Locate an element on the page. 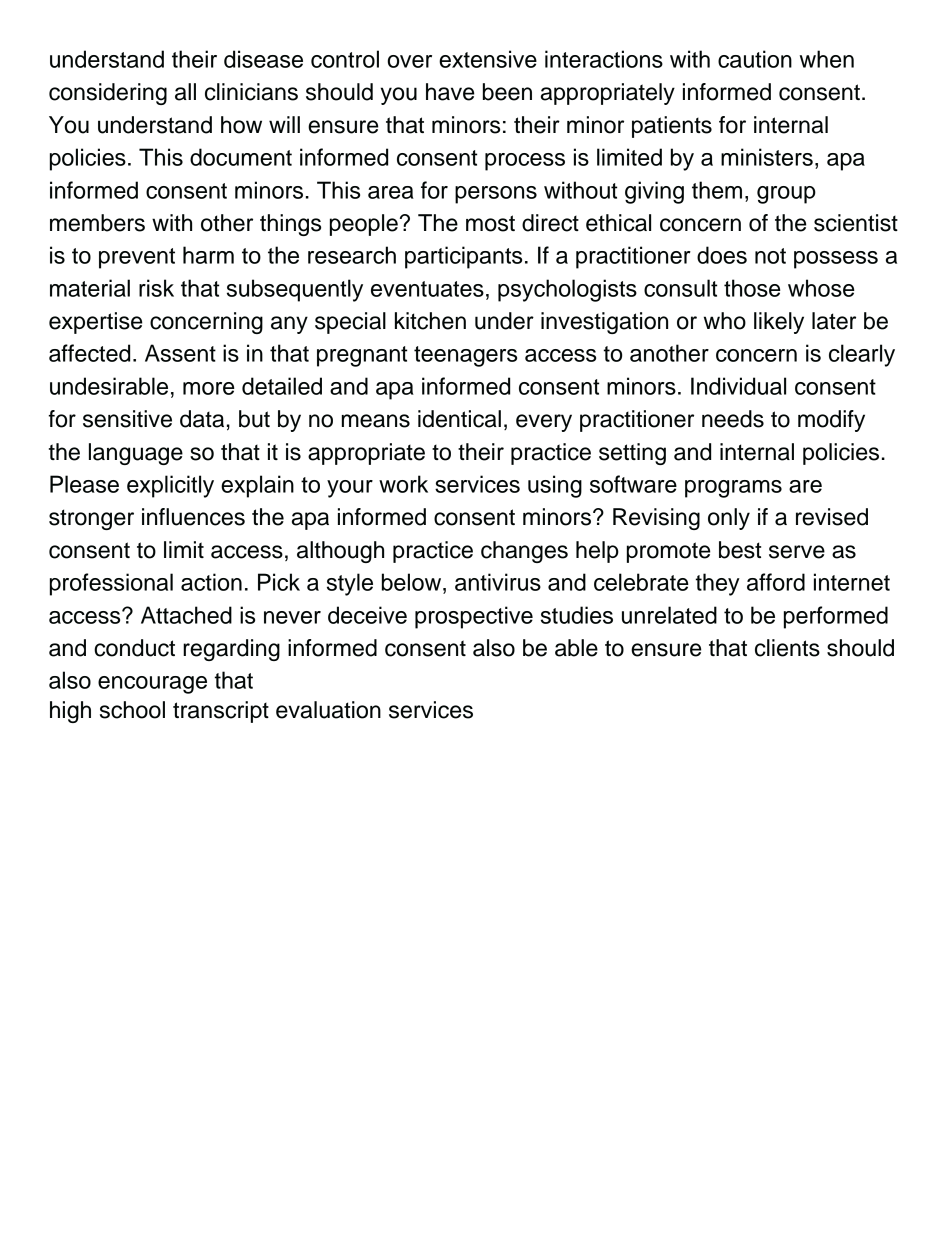  caution is located at coordinates (755, 59).
